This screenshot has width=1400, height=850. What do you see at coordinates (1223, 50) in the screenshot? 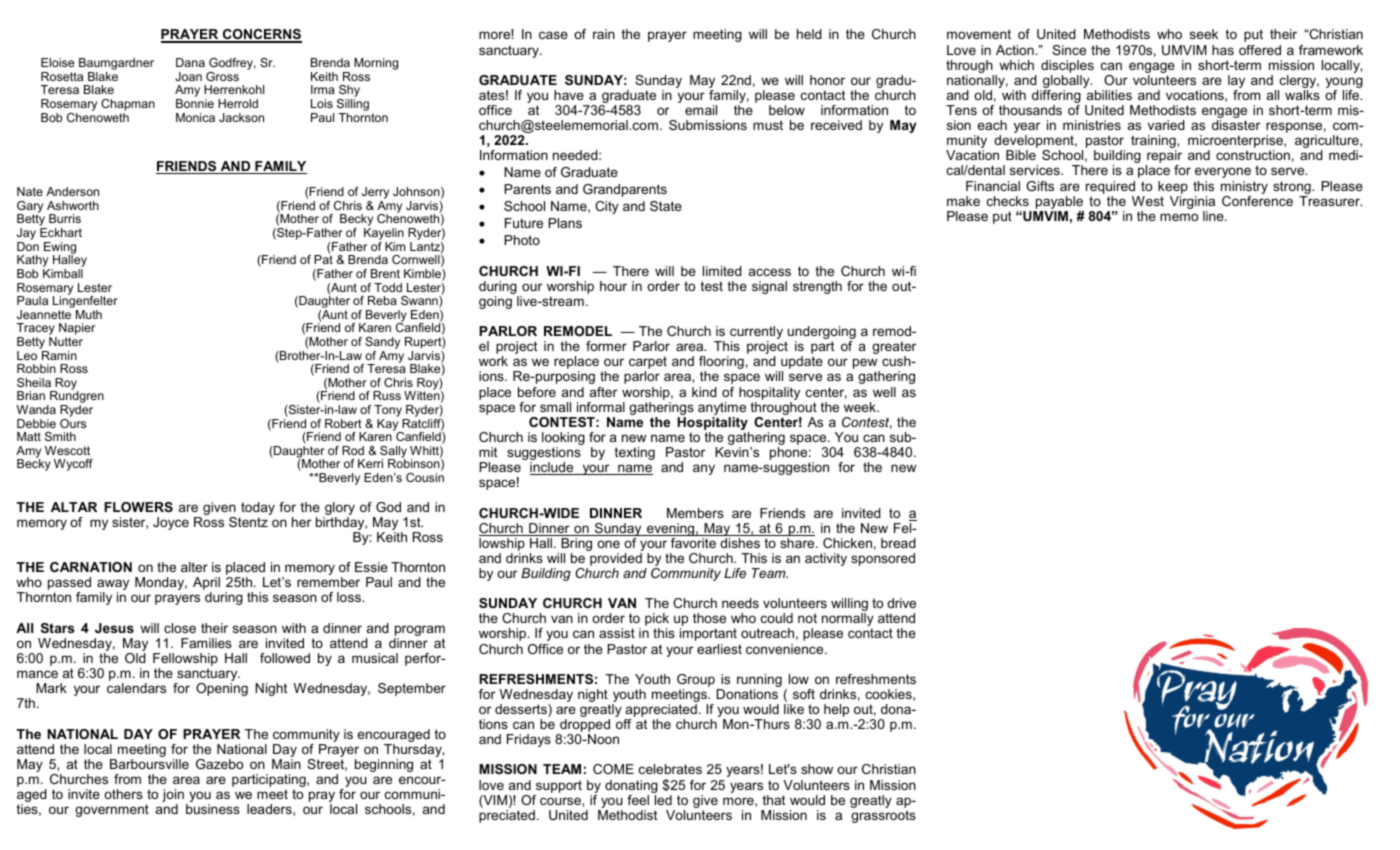
I see `has` at bounding box center [1223, 50].
